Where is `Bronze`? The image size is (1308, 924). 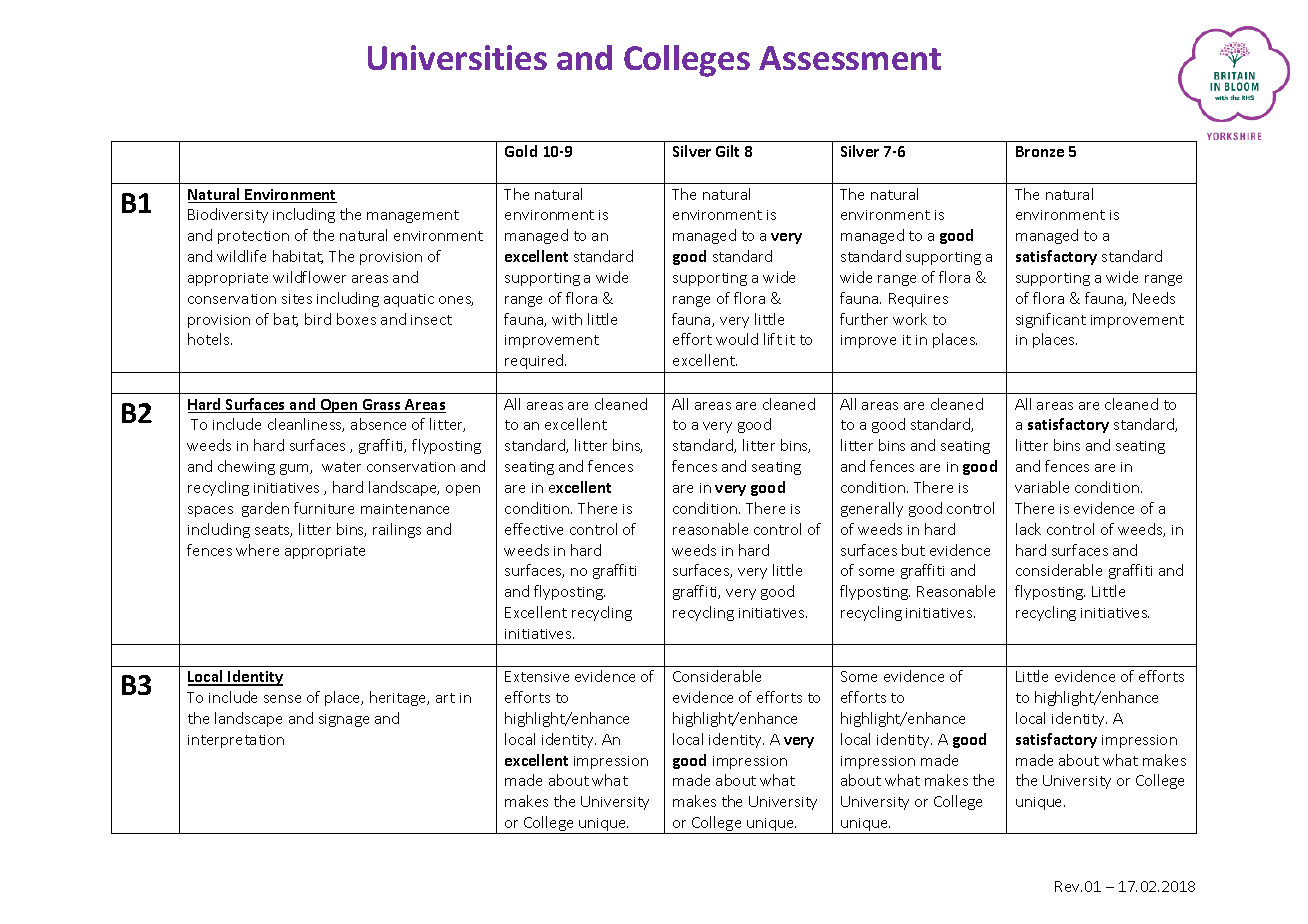
Bronze is located at coordinates (1040, 151).
